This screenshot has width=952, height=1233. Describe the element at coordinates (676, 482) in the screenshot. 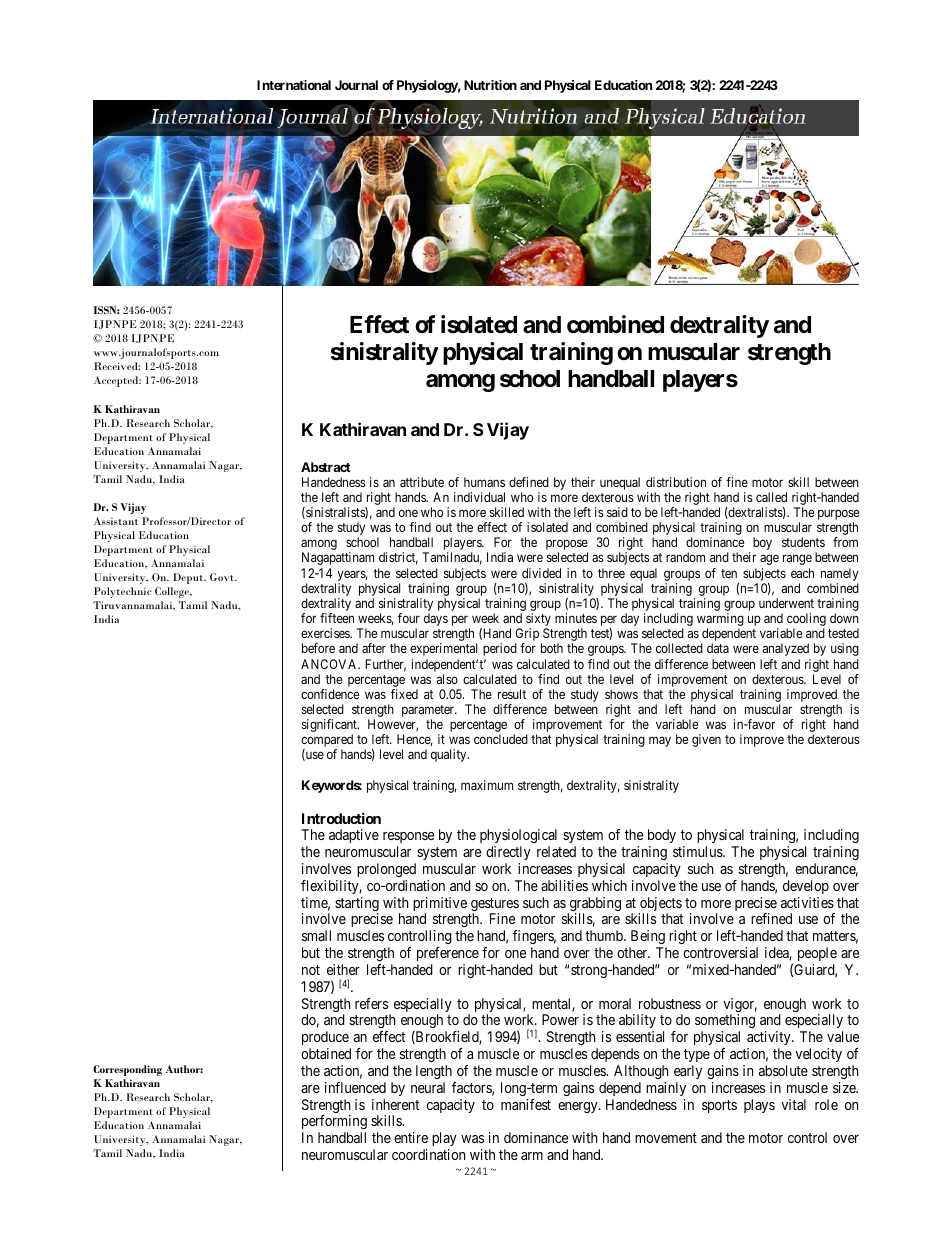

I see `distribution` at that location.
